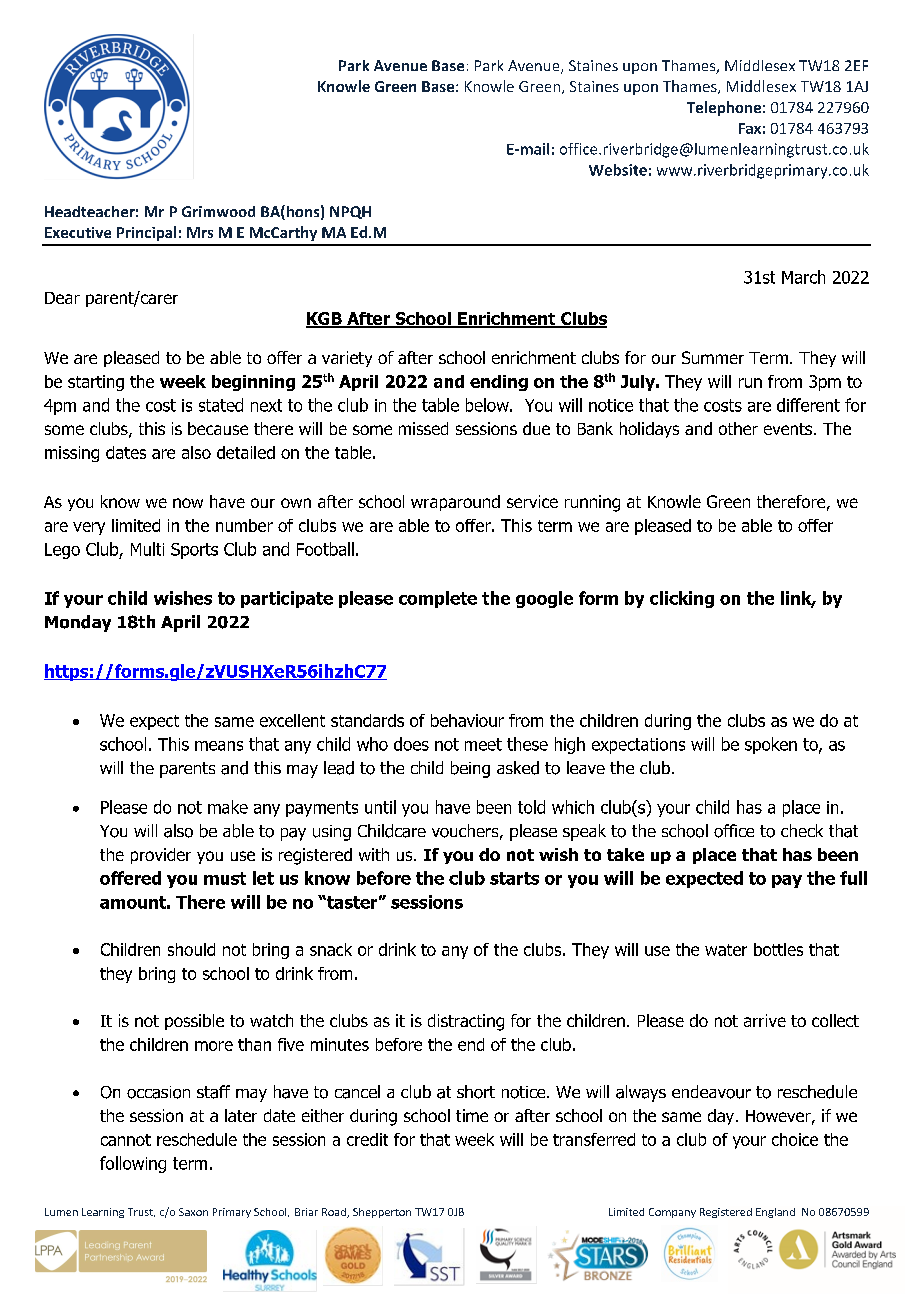 Image resolution: width=924 pixels, height=1308 pixels. Describe the element at coordinates (775, 1213) in the screenshot. I see `England` at that location.
